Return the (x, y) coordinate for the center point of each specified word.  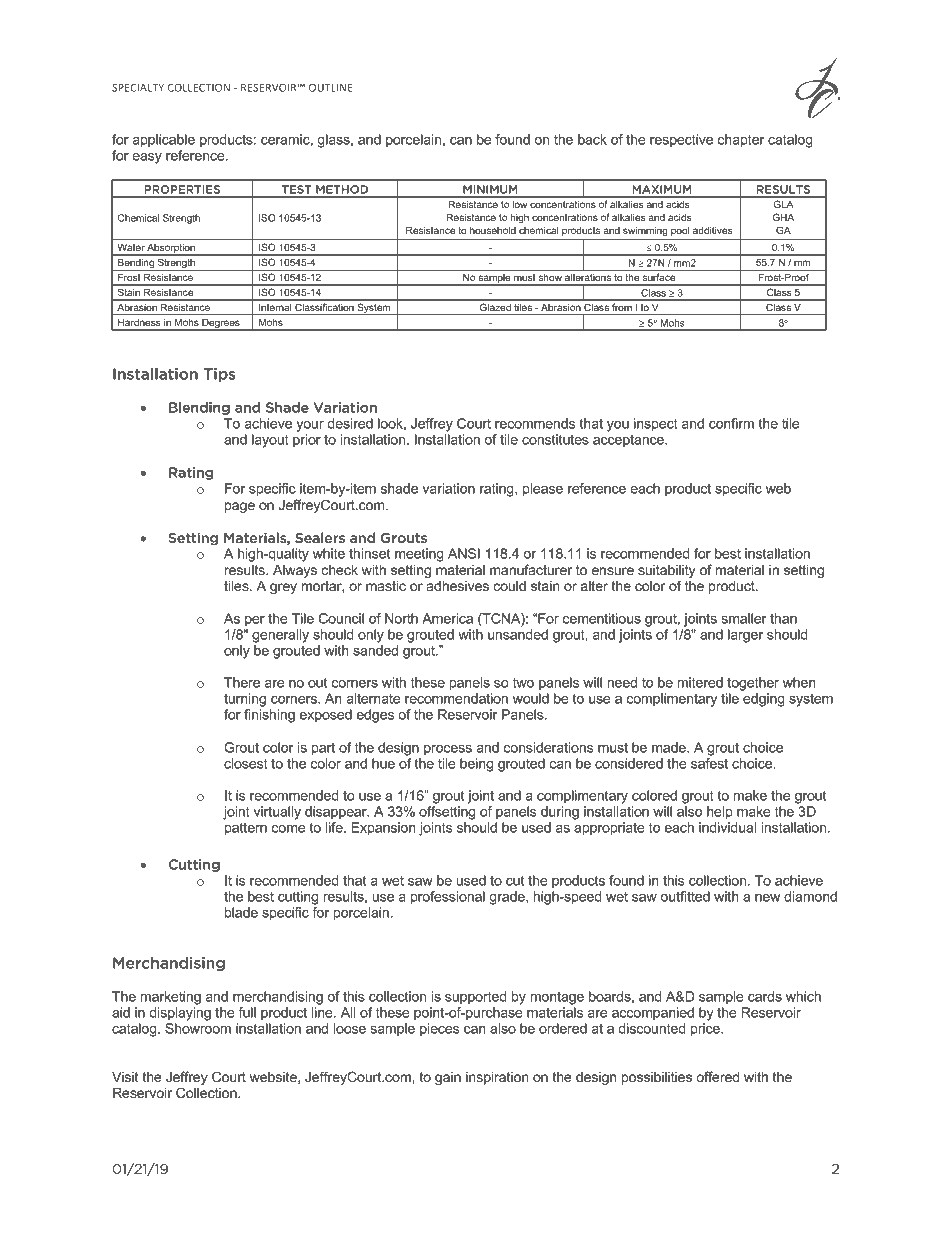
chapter (741, 141)
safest (709, 763)
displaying (180, 1014)
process (448, 750)
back (592, 139)
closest (246, 763)
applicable (163, 141)
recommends (535, 423)
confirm (731, 423)
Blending (199, 408)
